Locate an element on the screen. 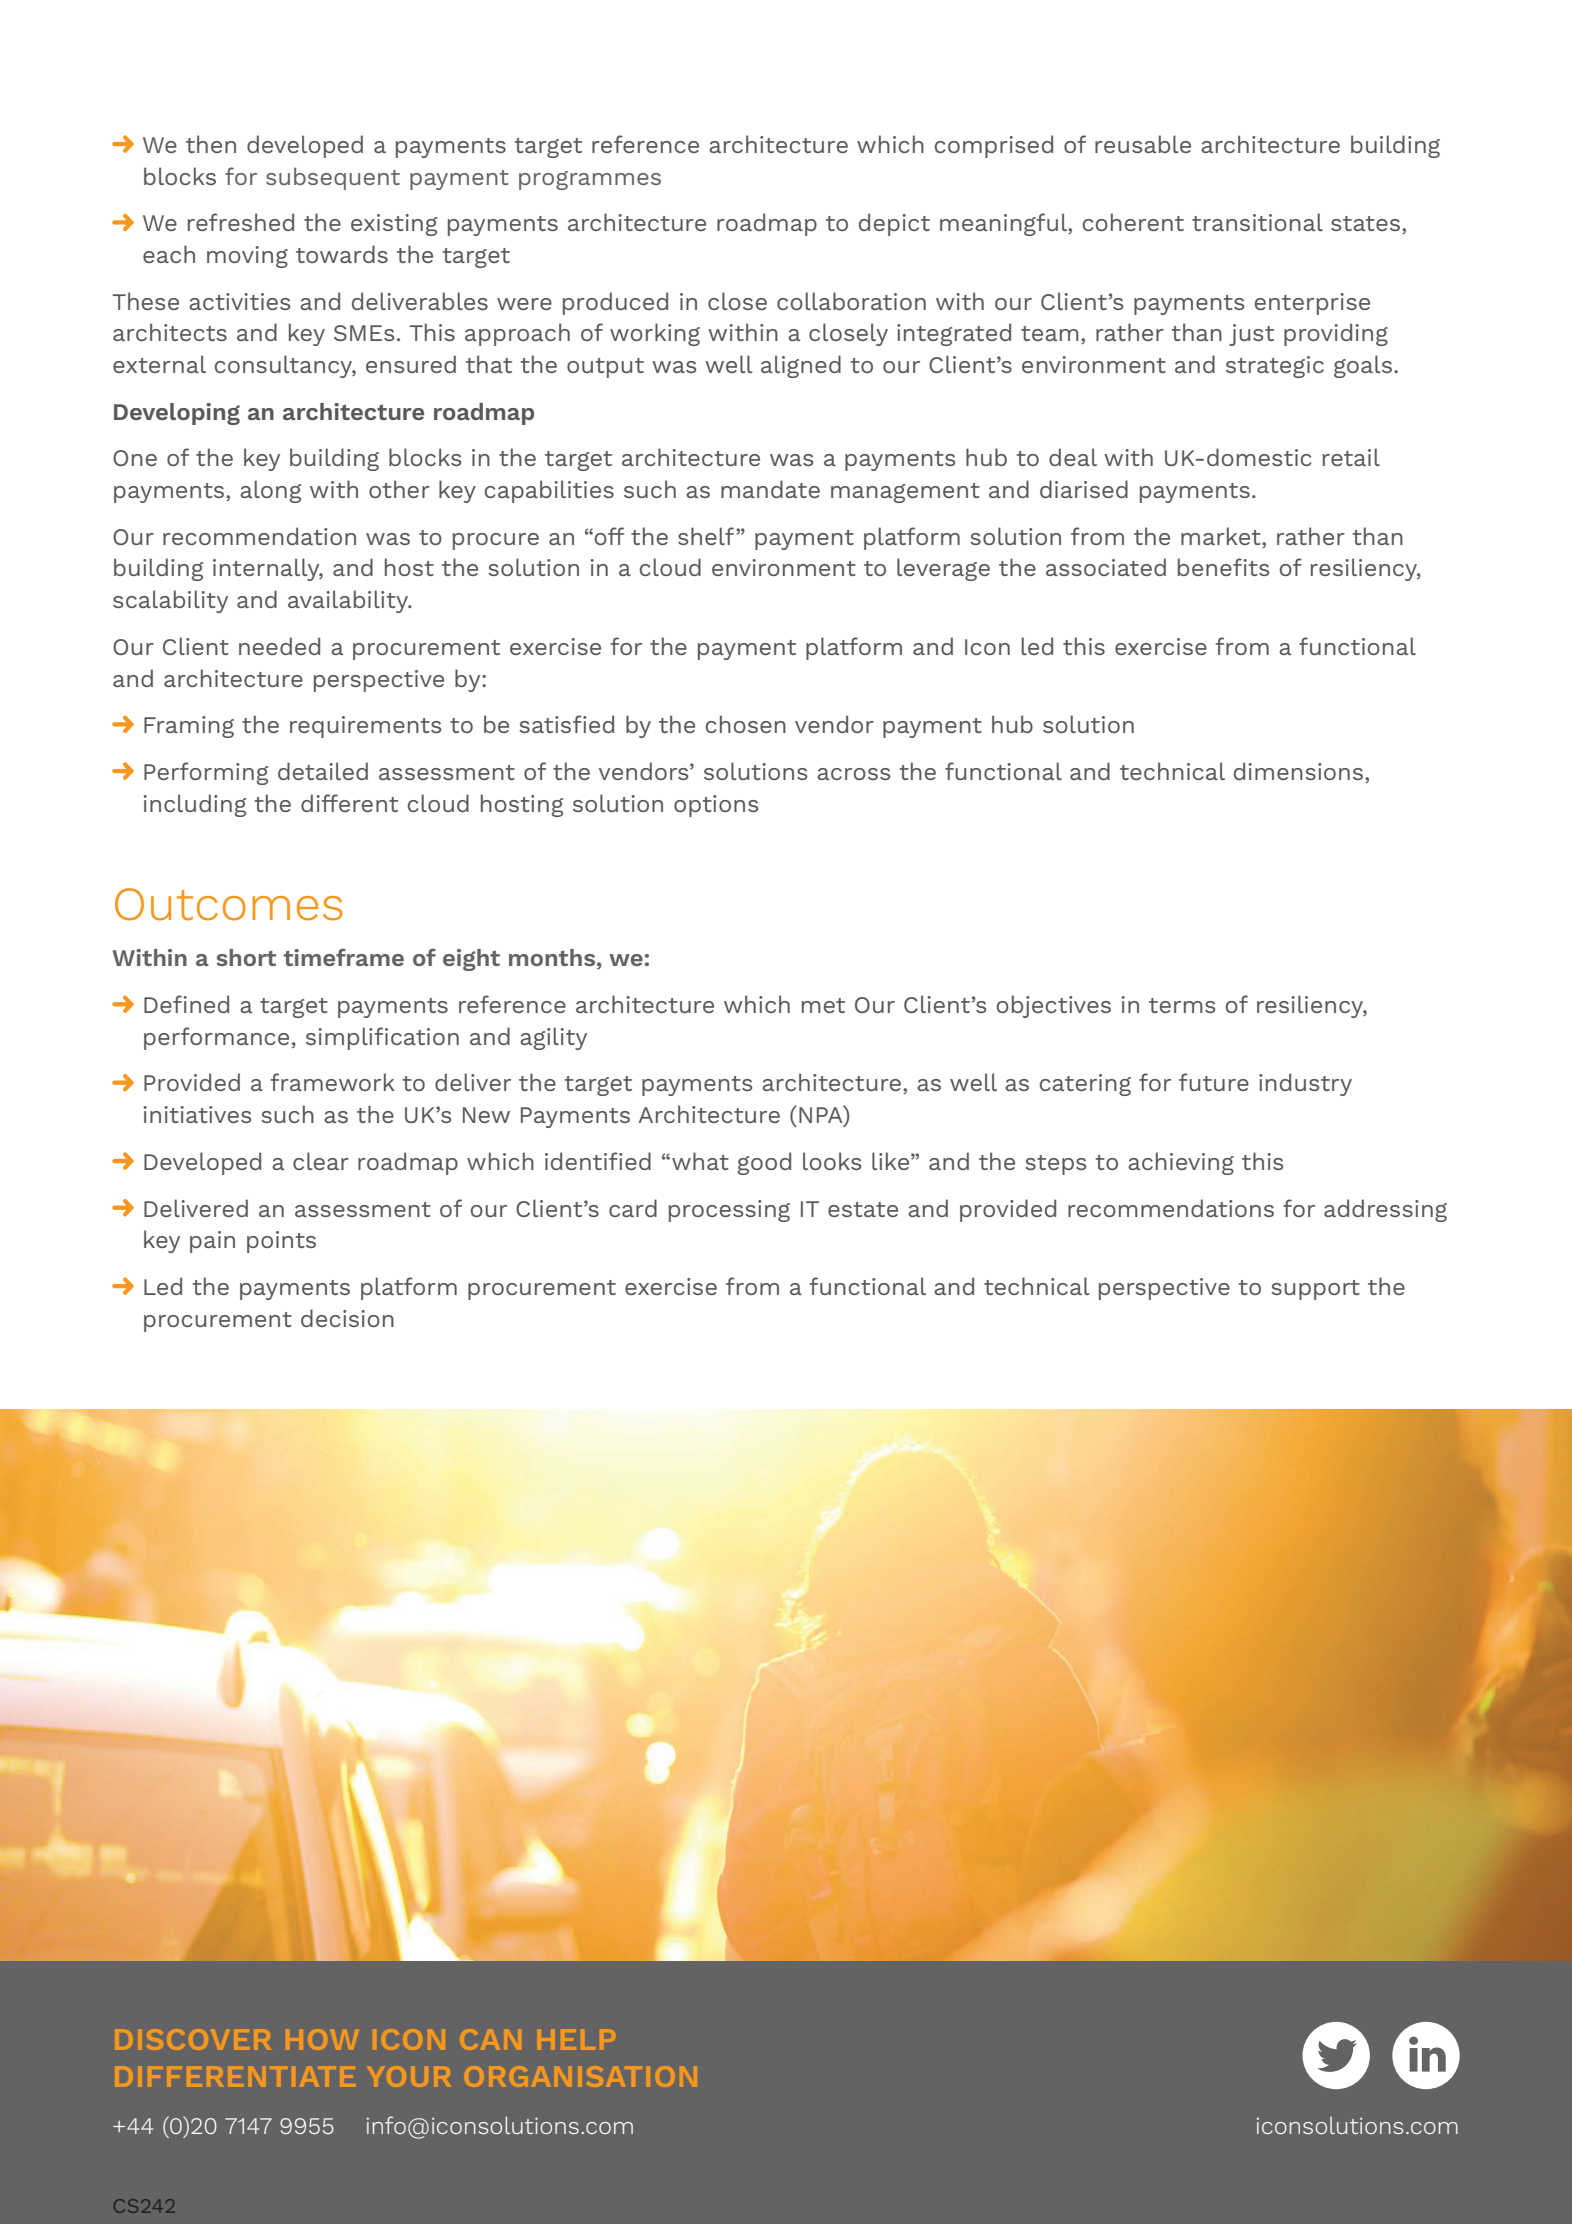 Image resolution: width=1572 pixels, height=2224 pixels. performance is located at coordinates (216, 1038).
